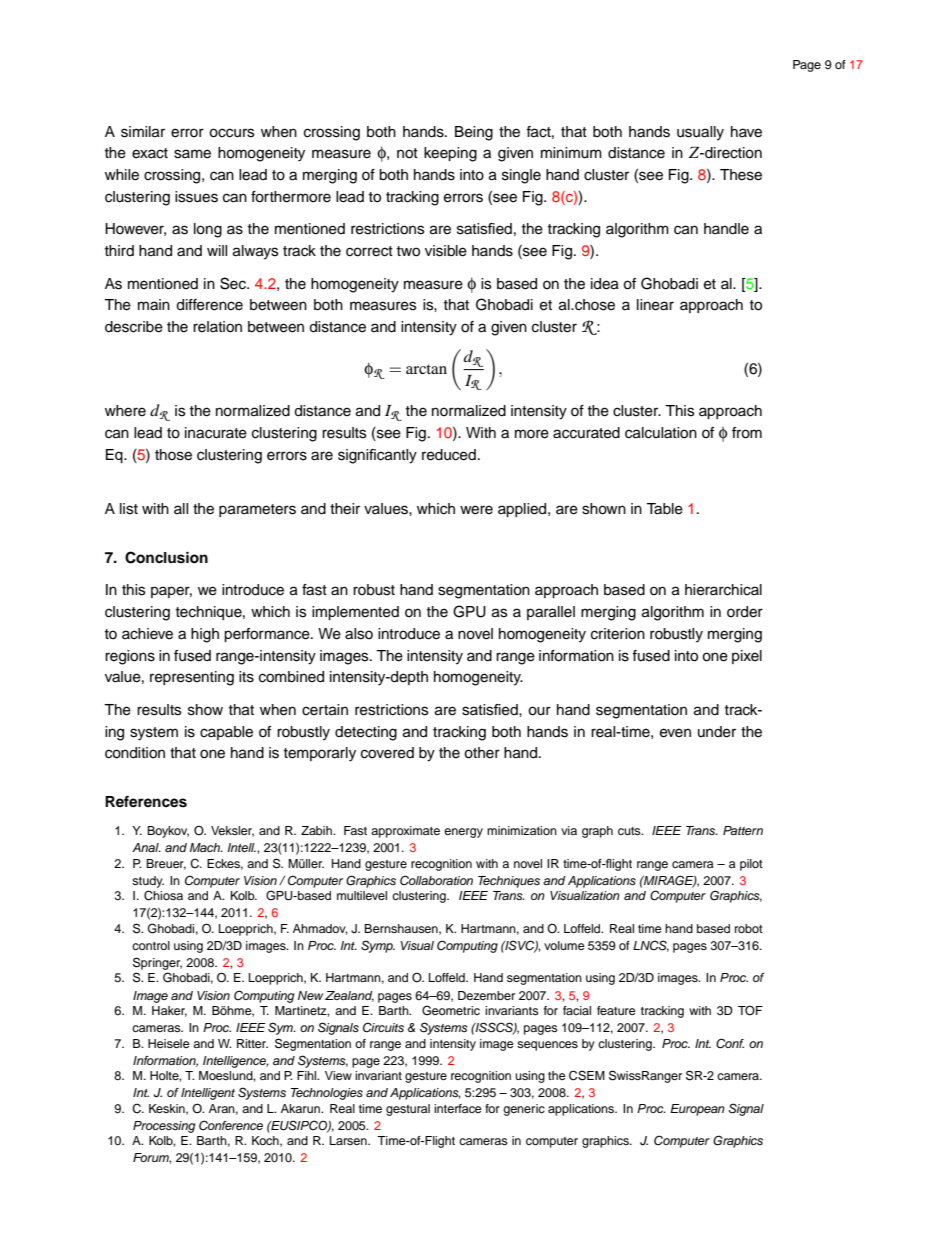 This image has width=952, height=1233. Describe the element at coordinates (449, 455) in the image. I see `reduced` at that location.
